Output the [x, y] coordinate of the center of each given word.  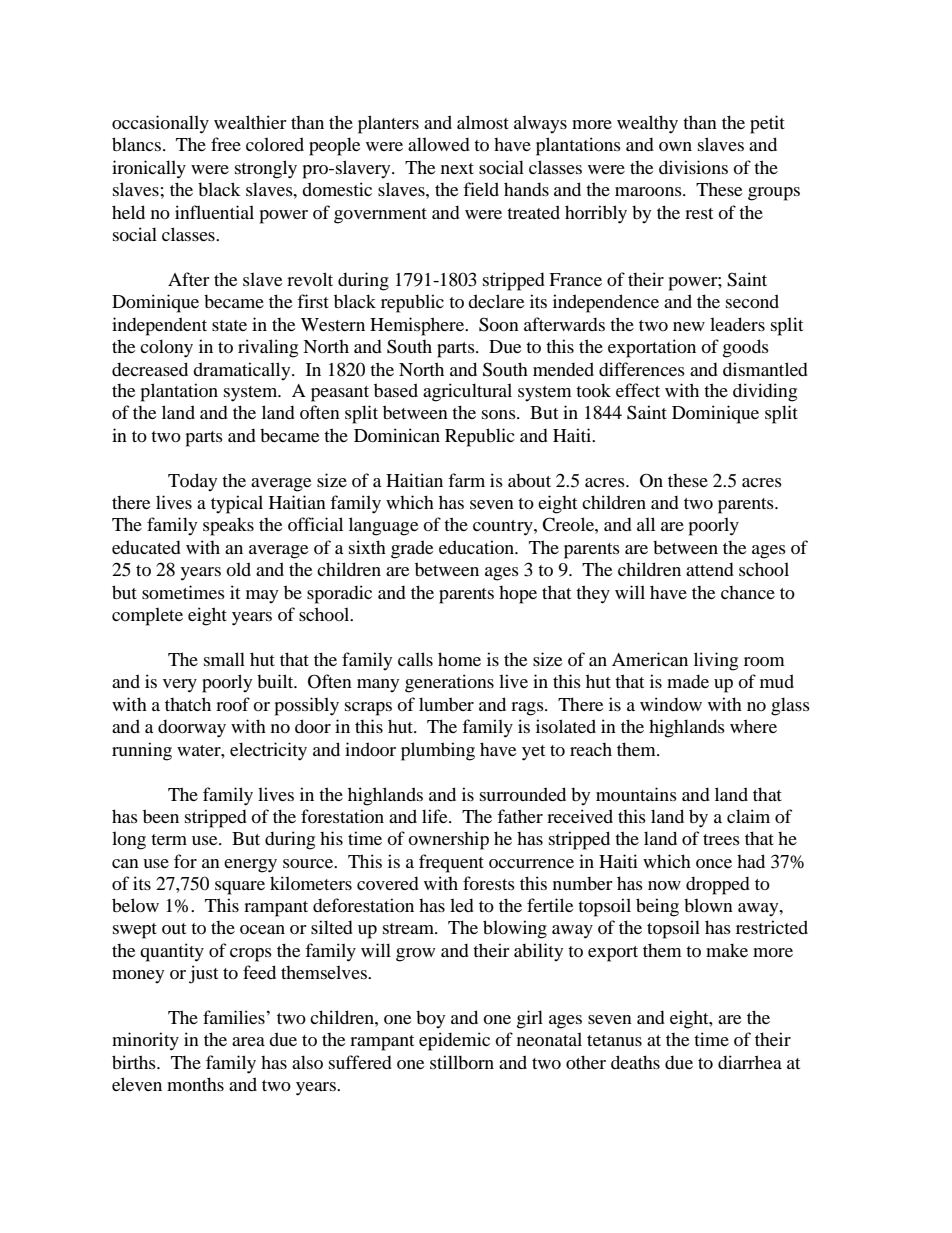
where [753, 726]
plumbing [438, 751]
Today [192, 482]
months [195, 1084]
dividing [765, 392]
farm [466, 480]
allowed [439, 144]
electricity [268, 751]
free [226, 144]
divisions [693, 167]
